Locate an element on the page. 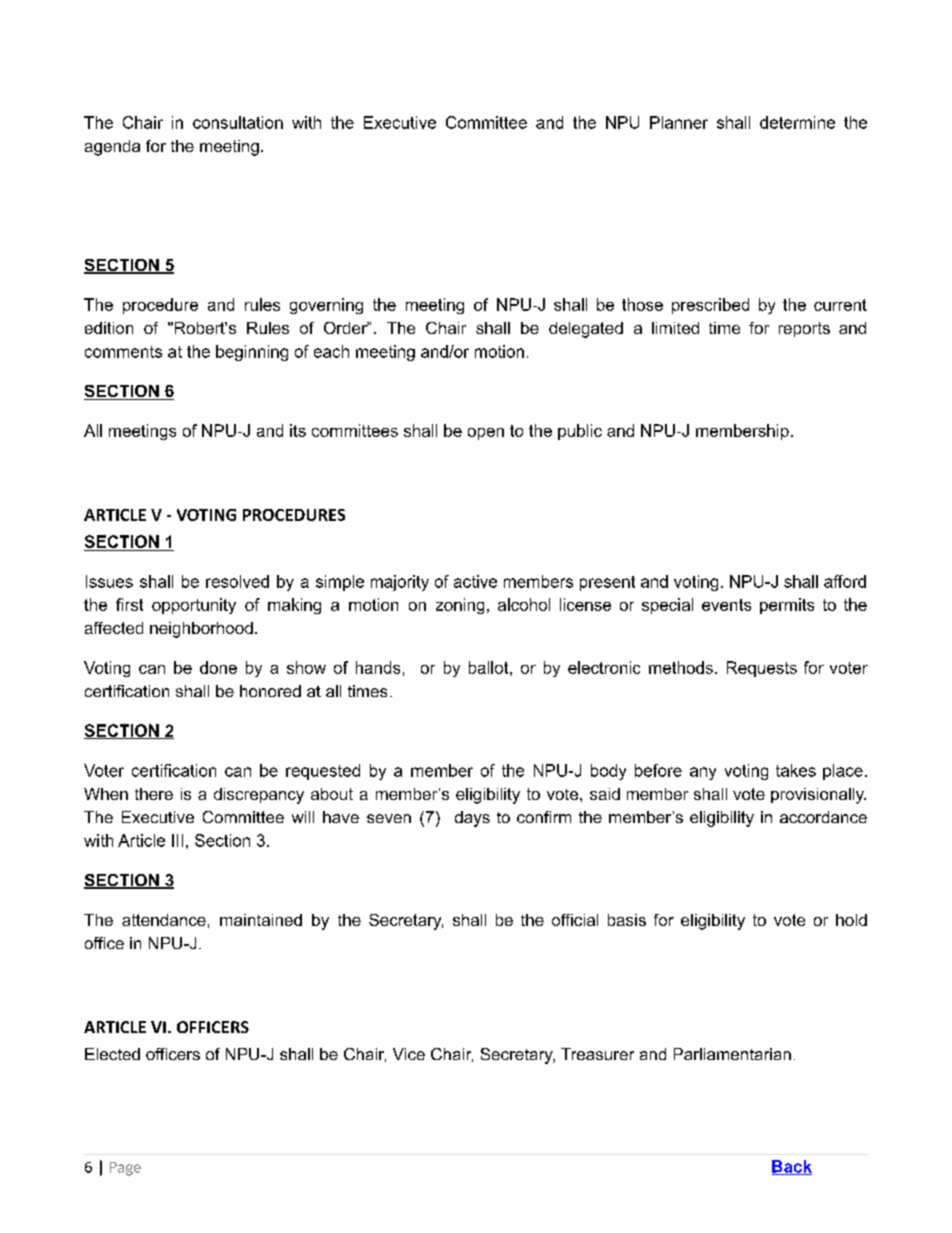  Planner is located at coordinates (679, 122).
